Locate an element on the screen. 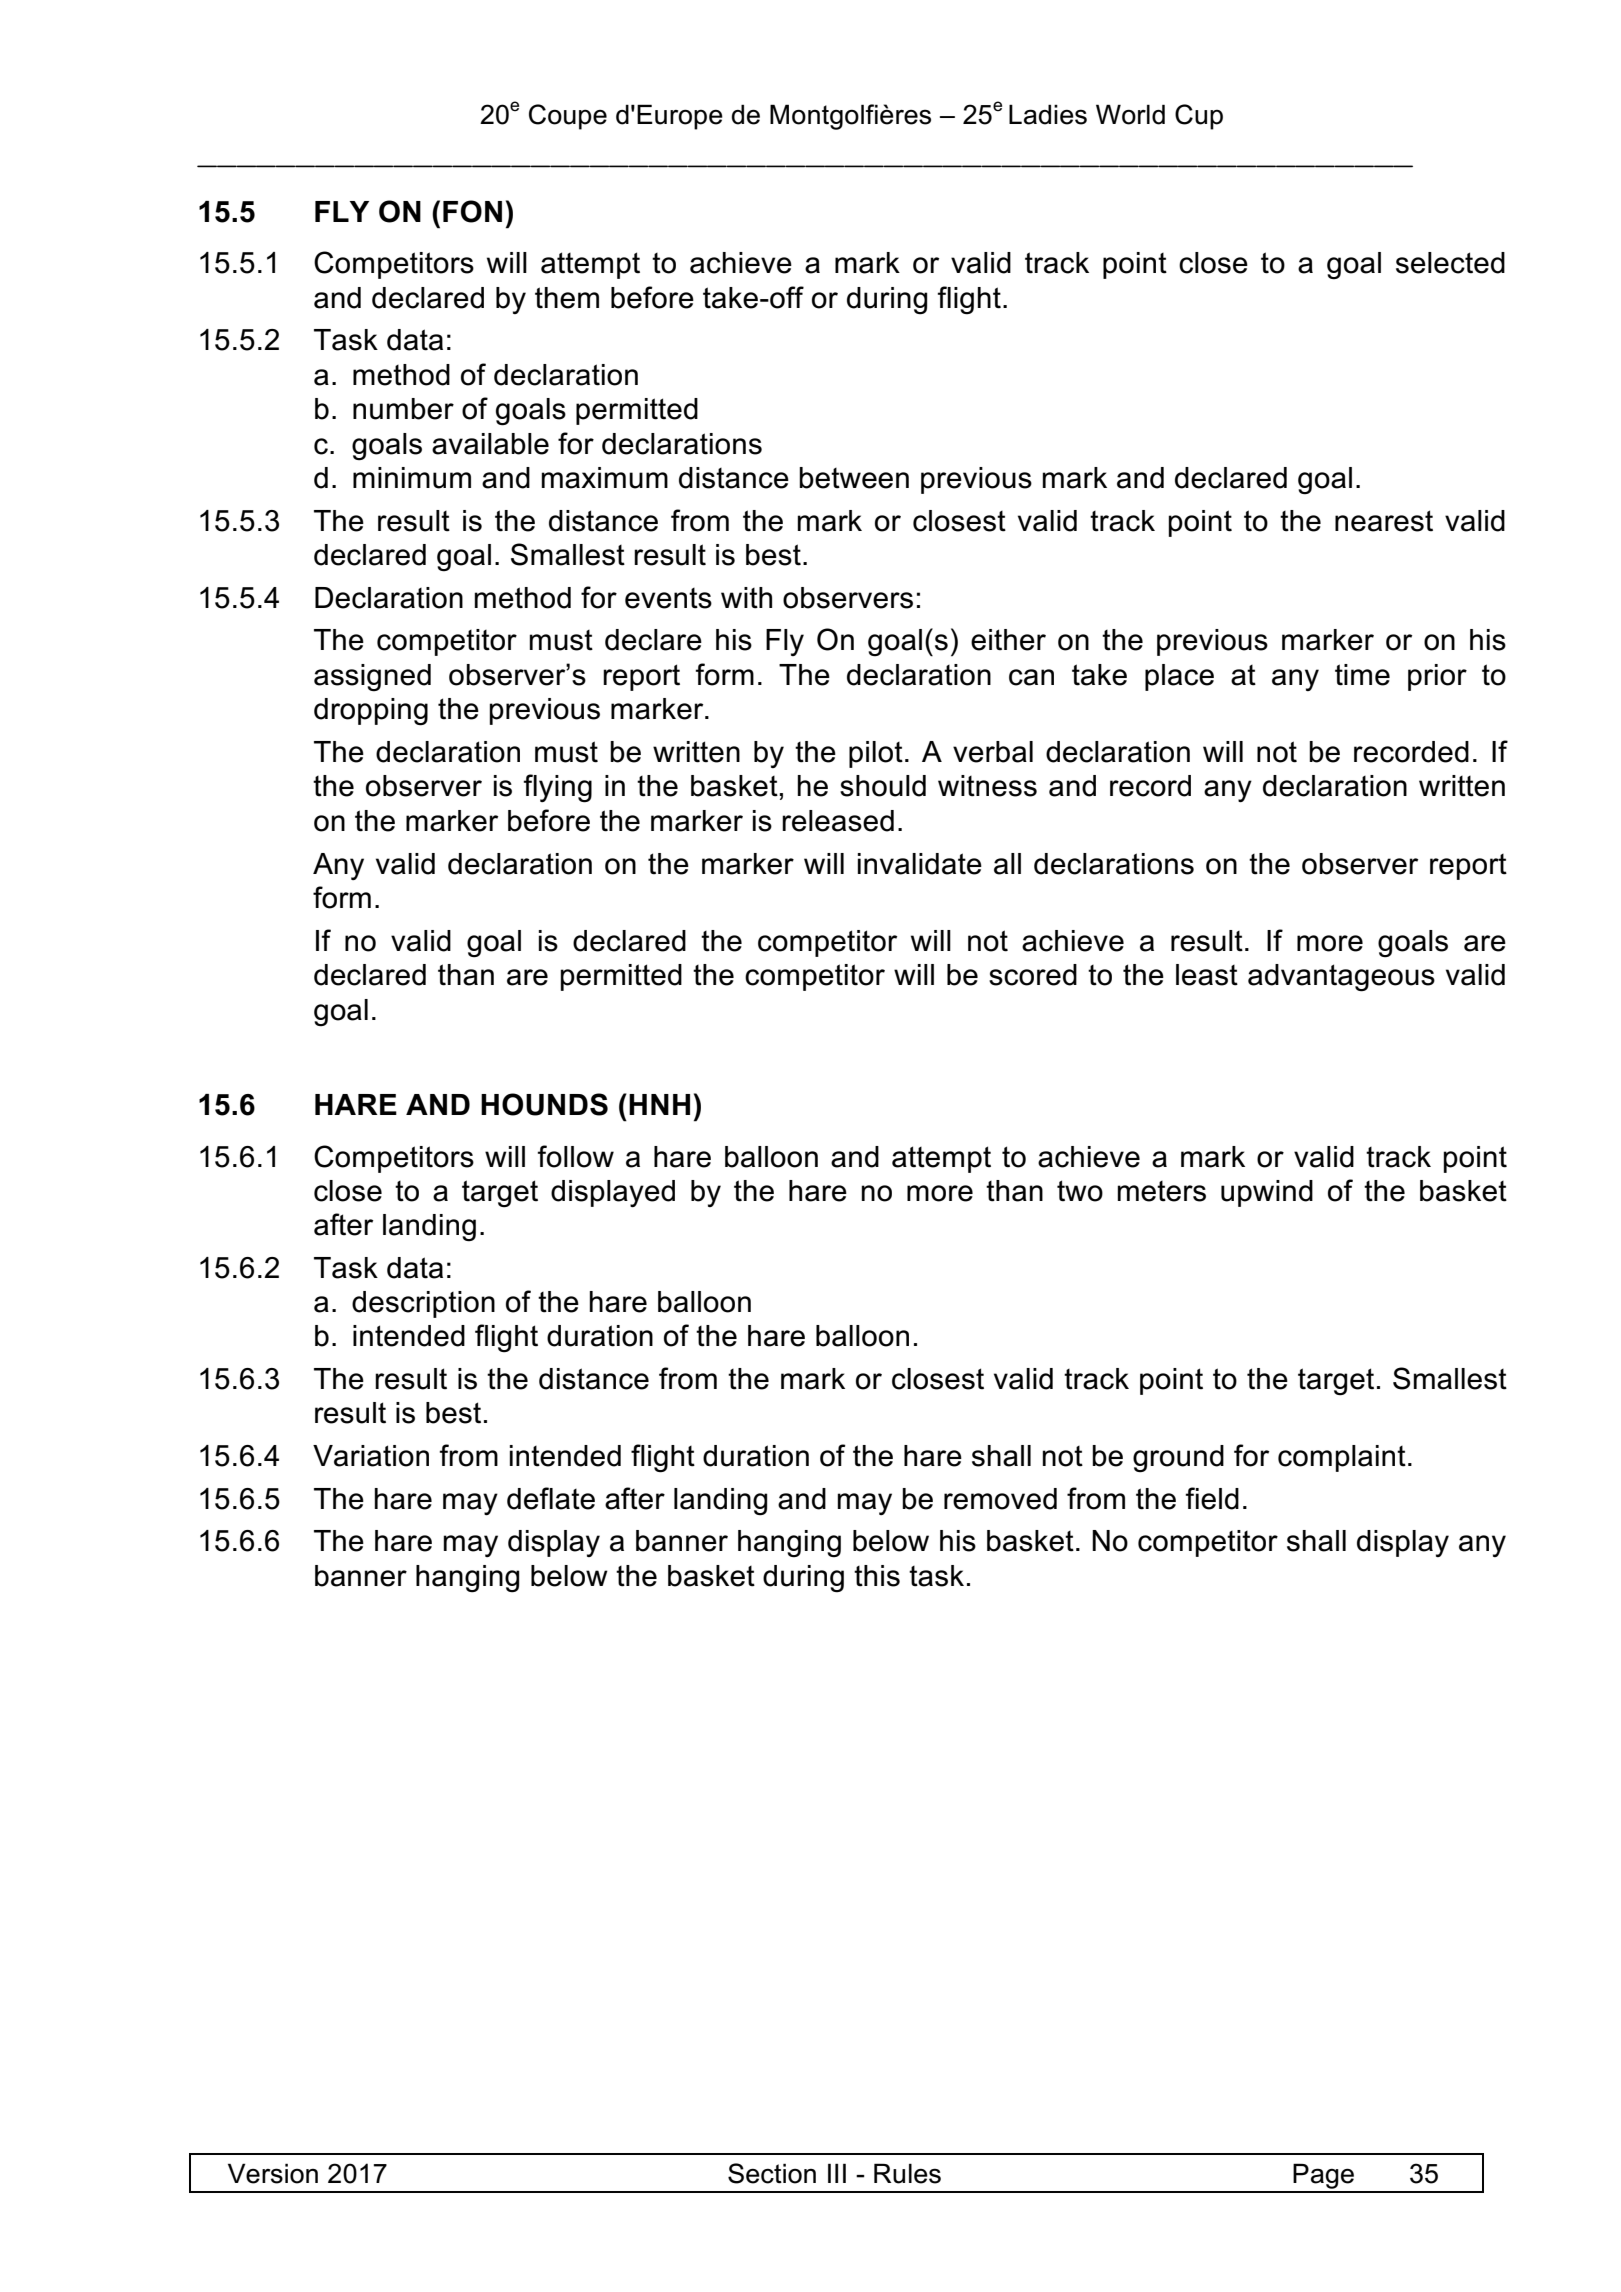 This screenshot has height=2292, width=1621. Ladies is located at coordinates (1048, 114).
